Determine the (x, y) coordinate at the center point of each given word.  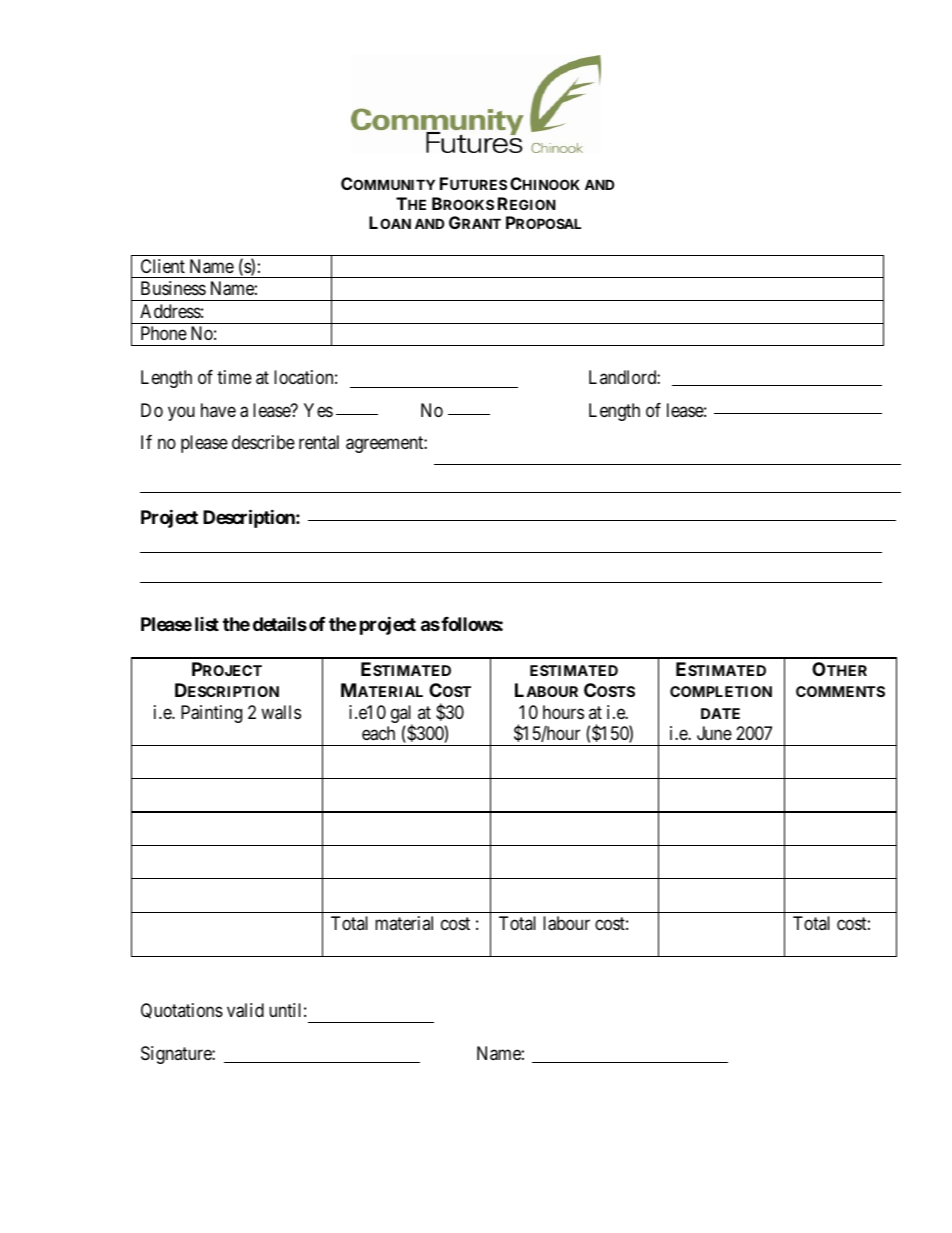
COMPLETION (721, 691)
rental (319, 442)
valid (245, 1010)
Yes (318, 410)
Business (173, 288)
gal (402, 715)
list (207, 624)
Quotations (182, 1011)
